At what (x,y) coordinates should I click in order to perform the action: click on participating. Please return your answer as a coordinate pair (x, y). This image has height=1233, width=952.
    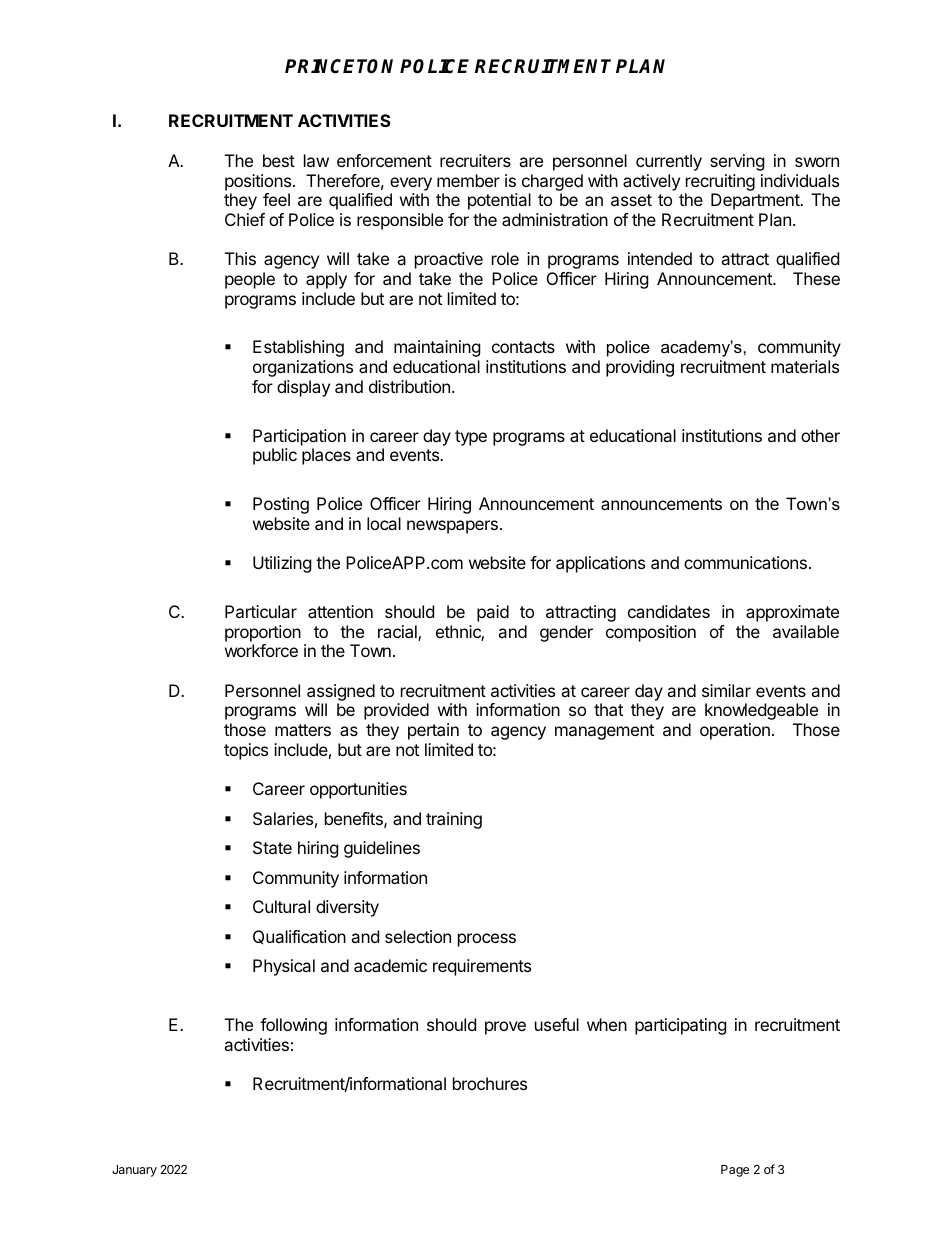
    Looking at the image, I should click on (681, 1026).
